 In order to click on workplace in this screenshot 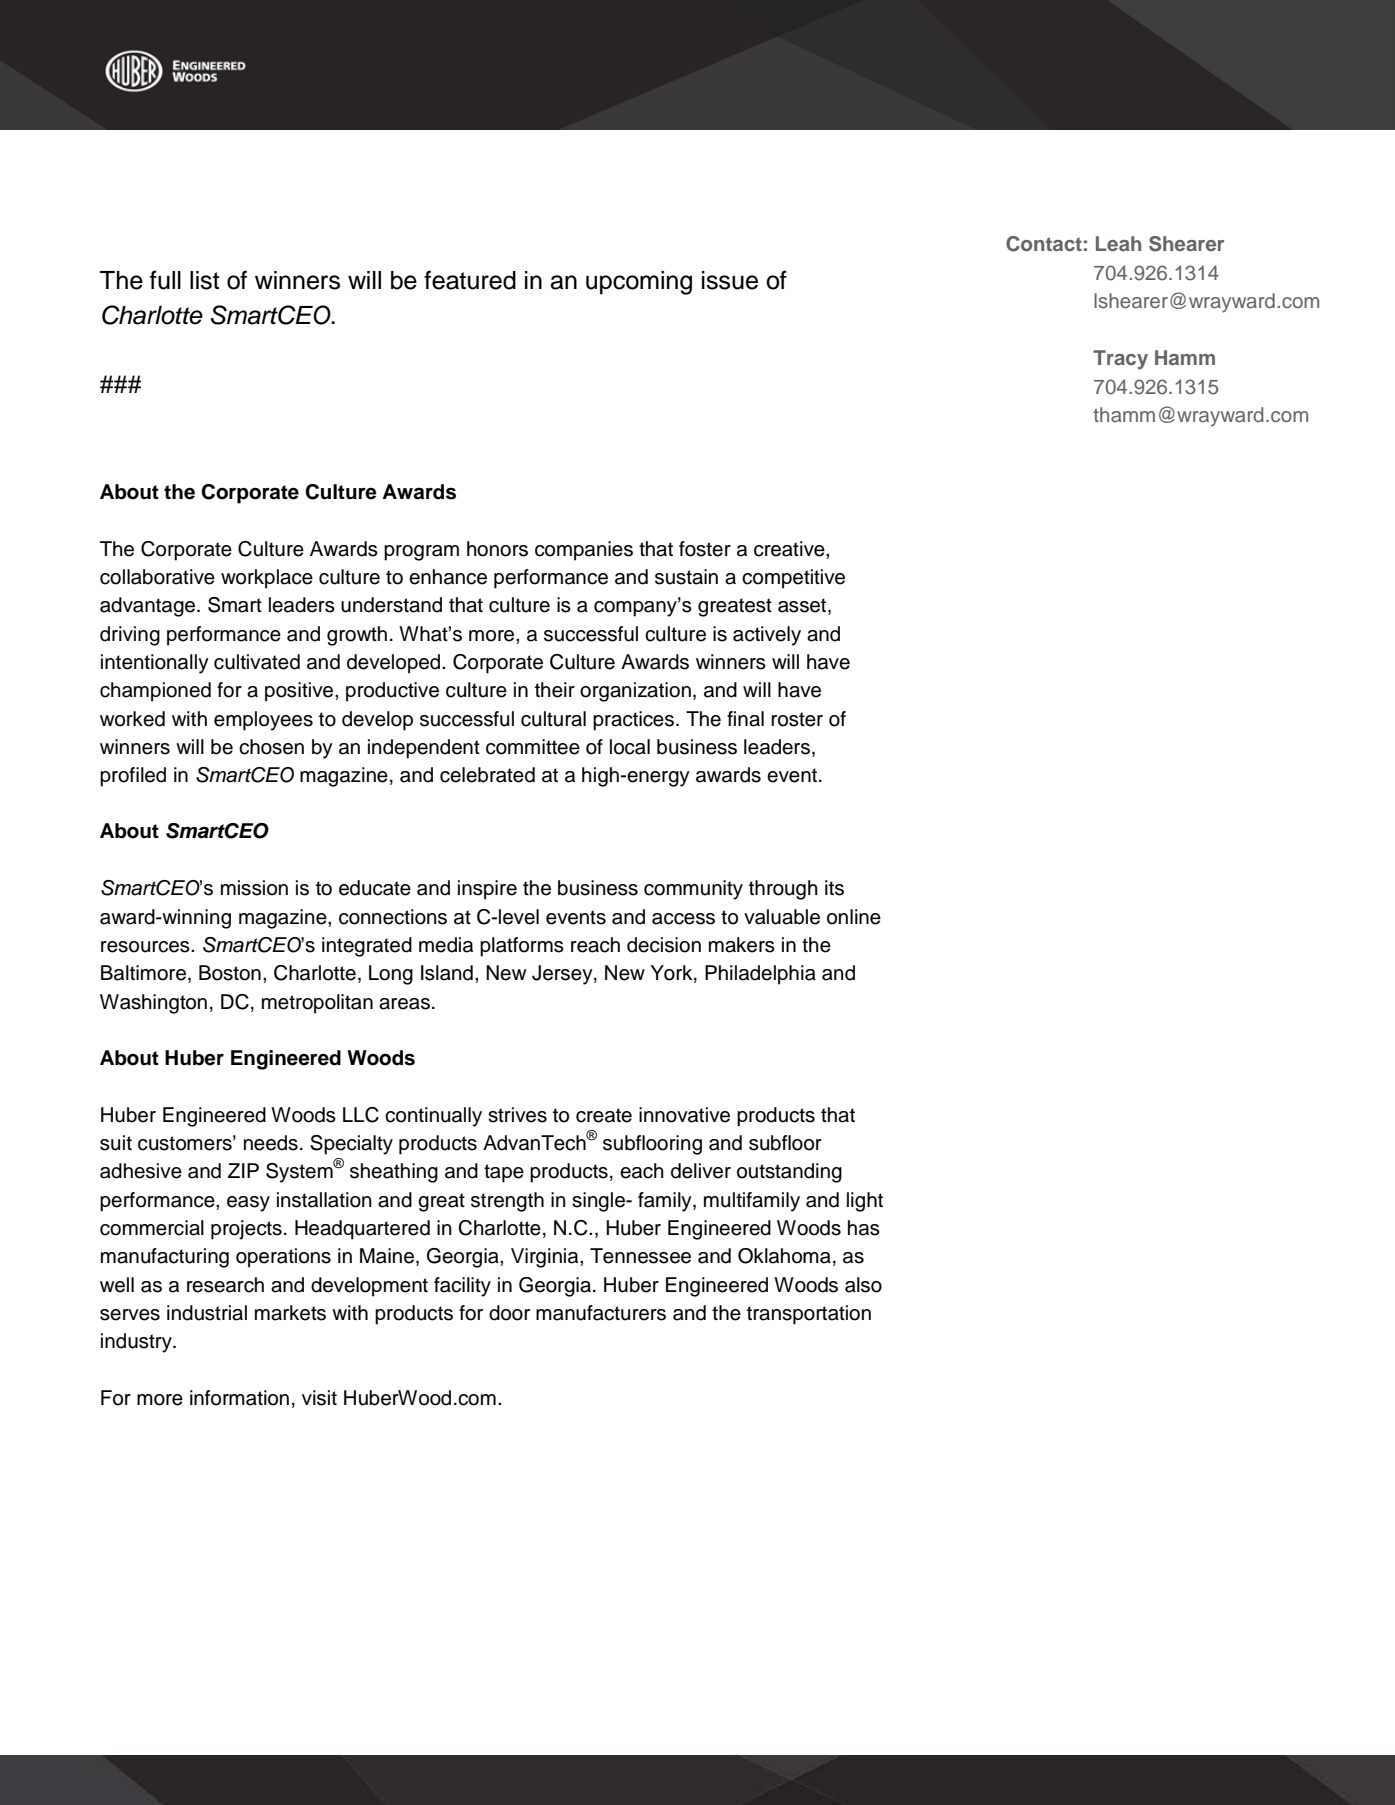, I will do `click(267, 579)`.
